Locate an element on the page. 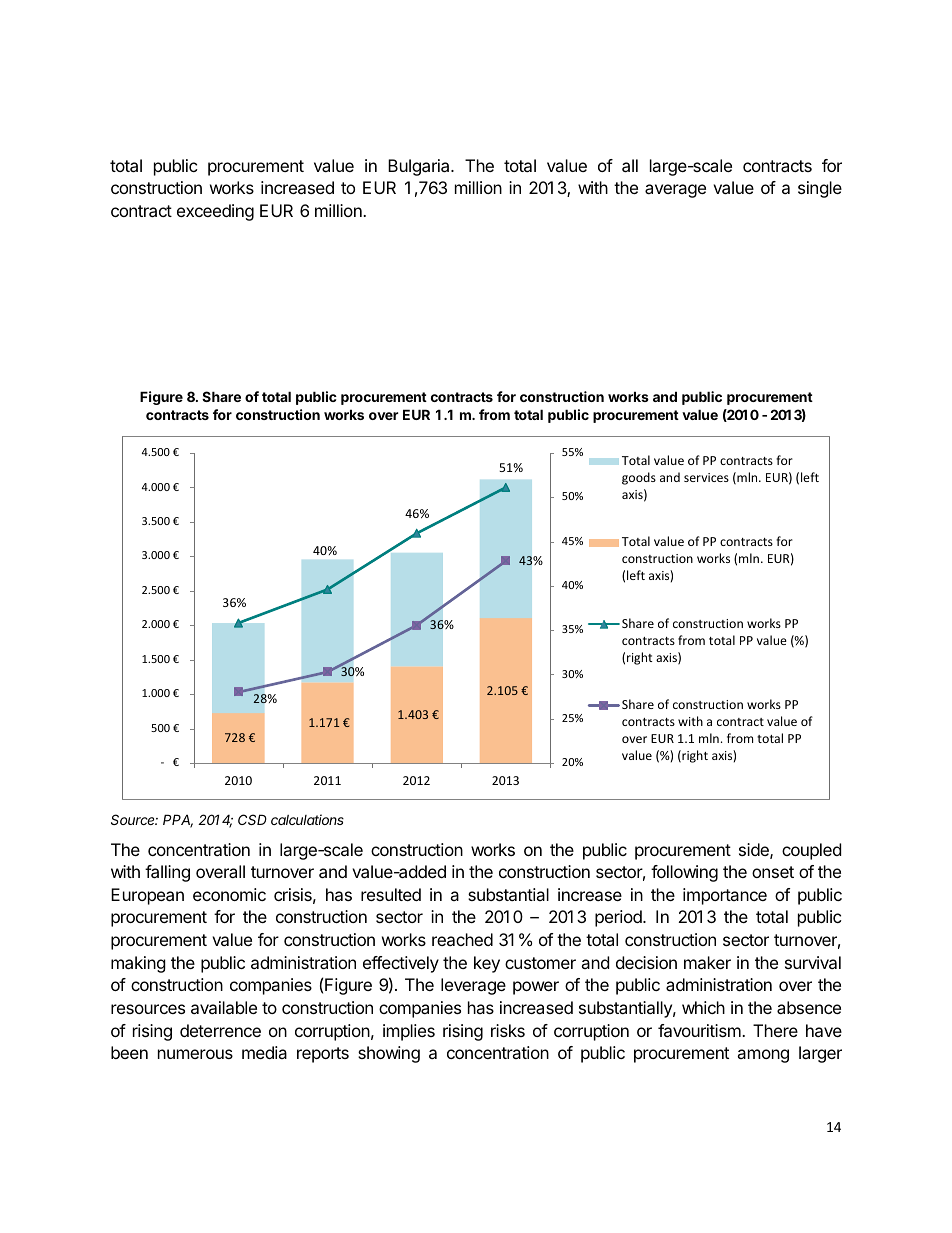 This page has height=1233, width=952. importance is located at coordinates (725, 896).
